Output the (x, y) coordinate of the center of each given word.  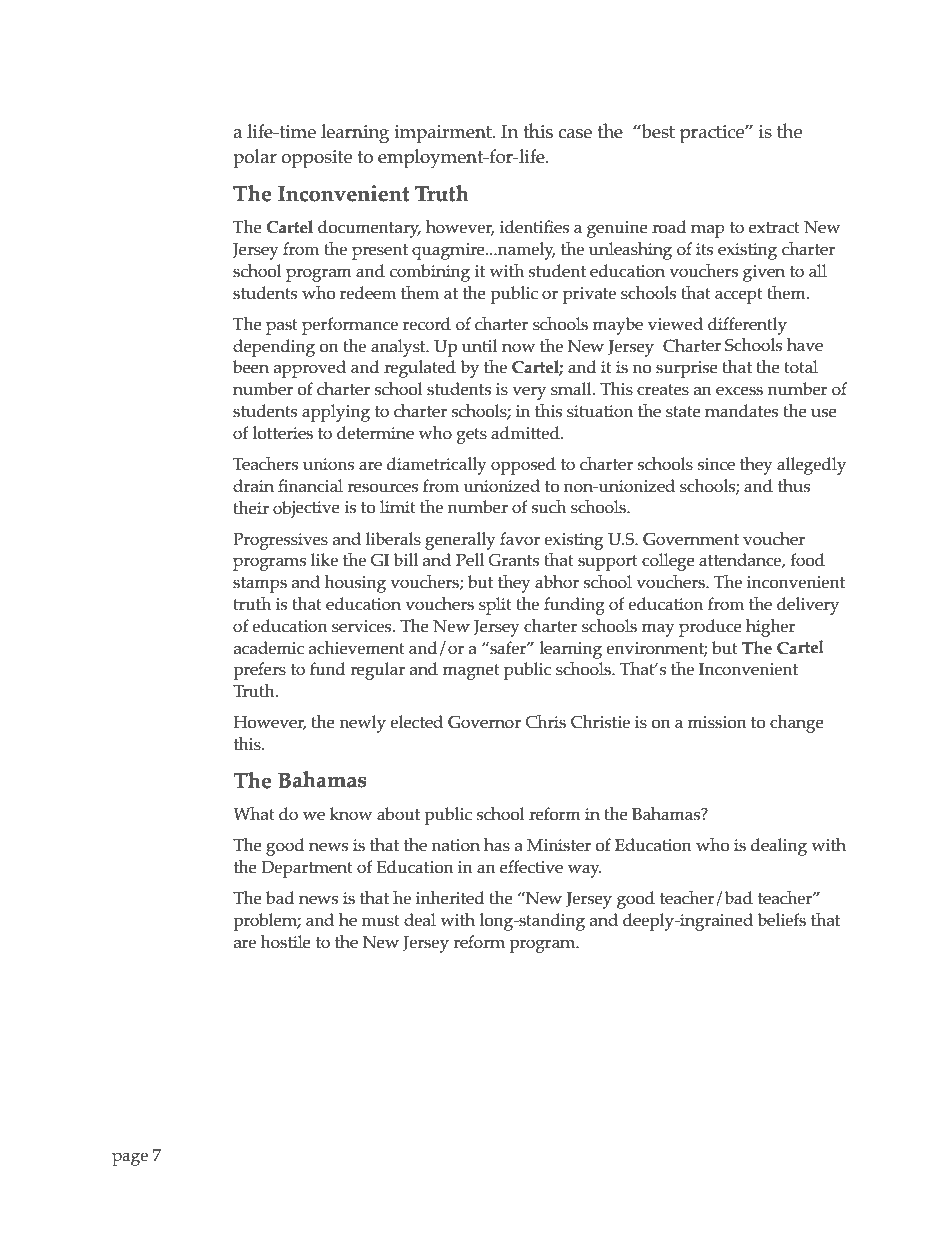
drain (253, 486)
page (130, 1159)
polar (255, 159)
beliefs (781, 920)
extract (774, 228)
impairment (444, 134)
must (380, 921)
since (716, 464)
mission (717, 722)
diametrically (437, 466)
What (254, 813)
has (497, 844)
